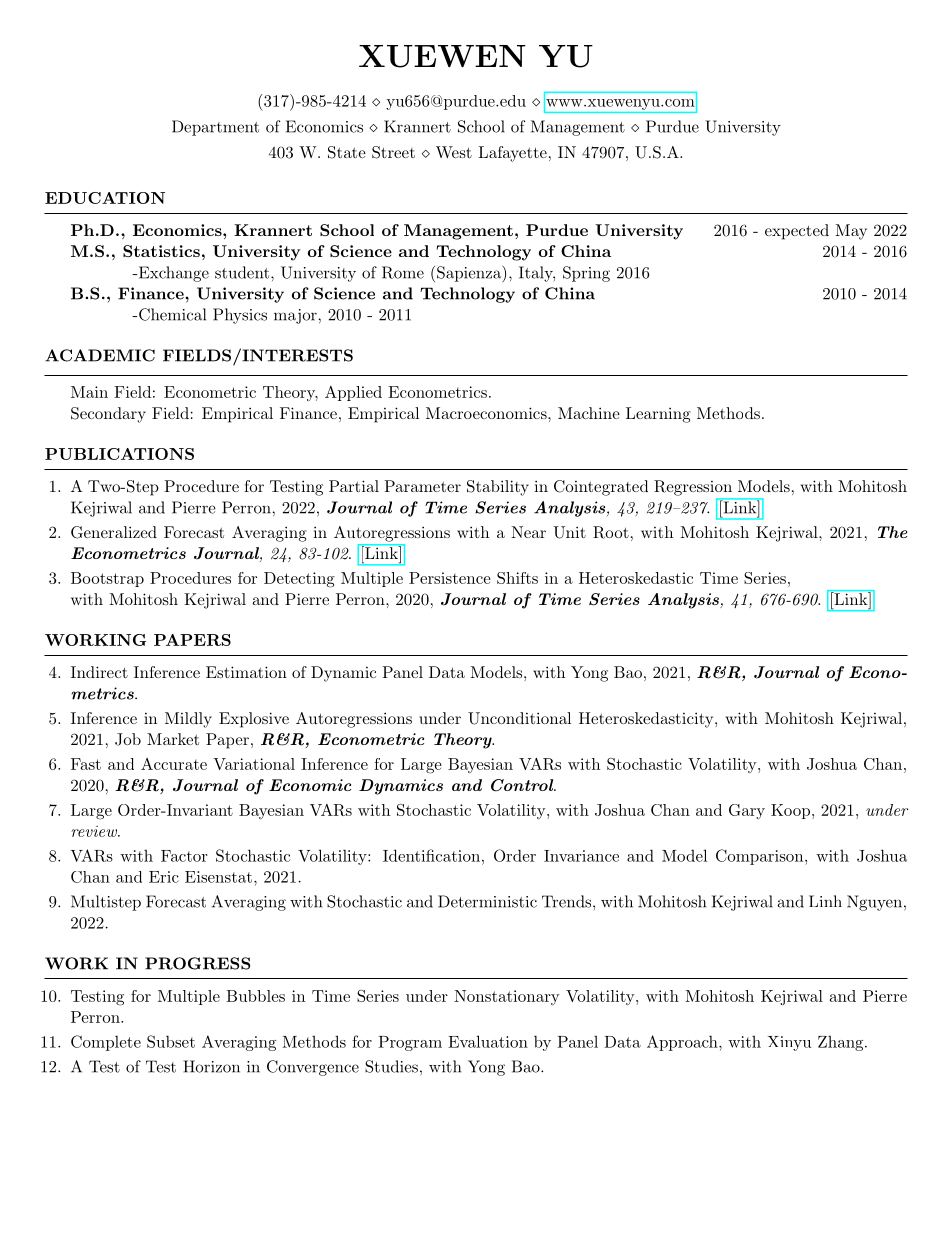  Describe the element at coordinates (790, 811) in the screenshot. I see `Koop` at that location.
